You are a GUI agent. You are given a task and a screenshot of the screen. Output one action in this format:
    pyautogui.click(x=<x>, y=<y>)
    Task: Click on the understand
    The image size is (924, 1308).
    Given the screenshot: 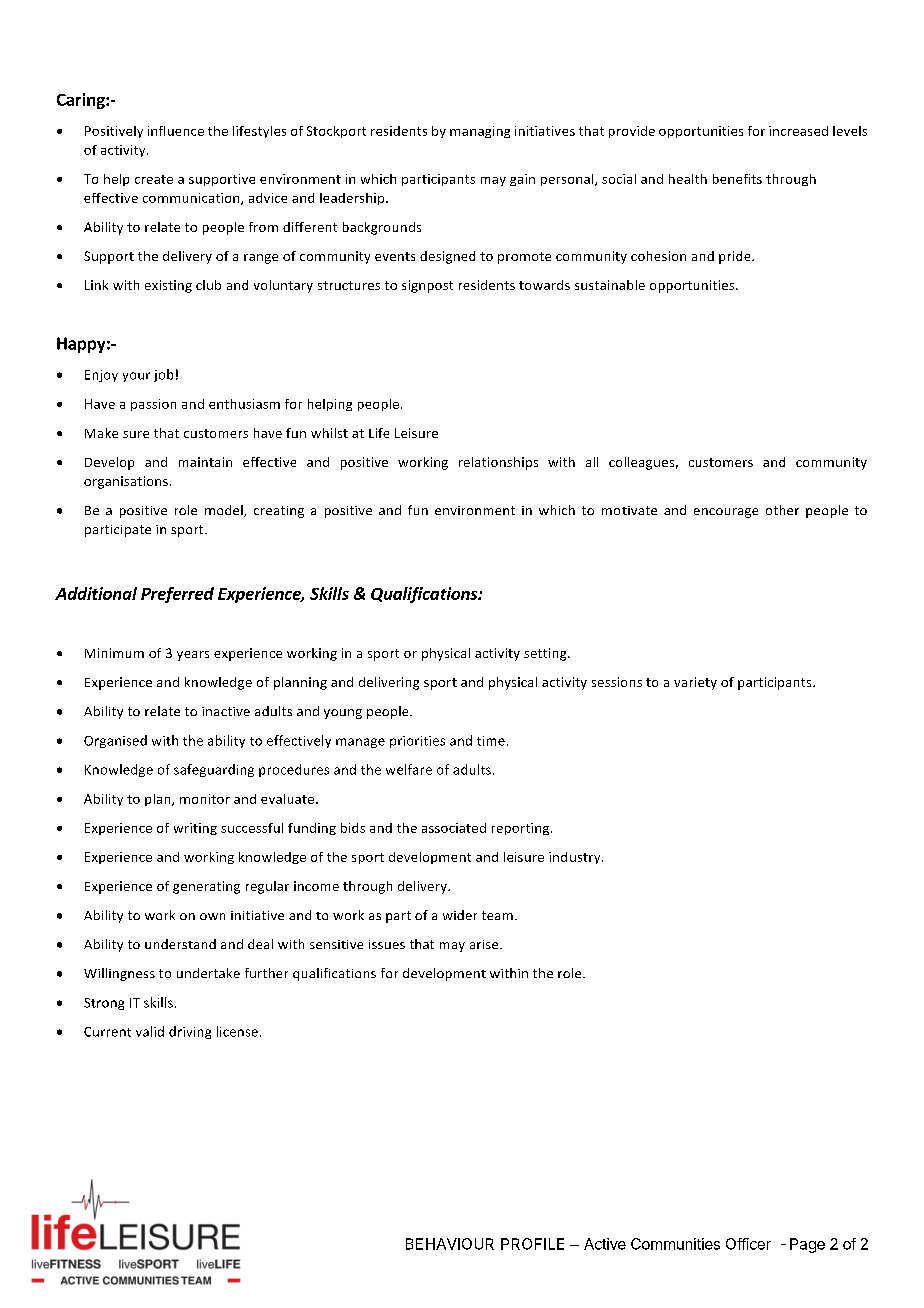 What is the action you would take?
    pyautogui.click(x=180, y=944)
